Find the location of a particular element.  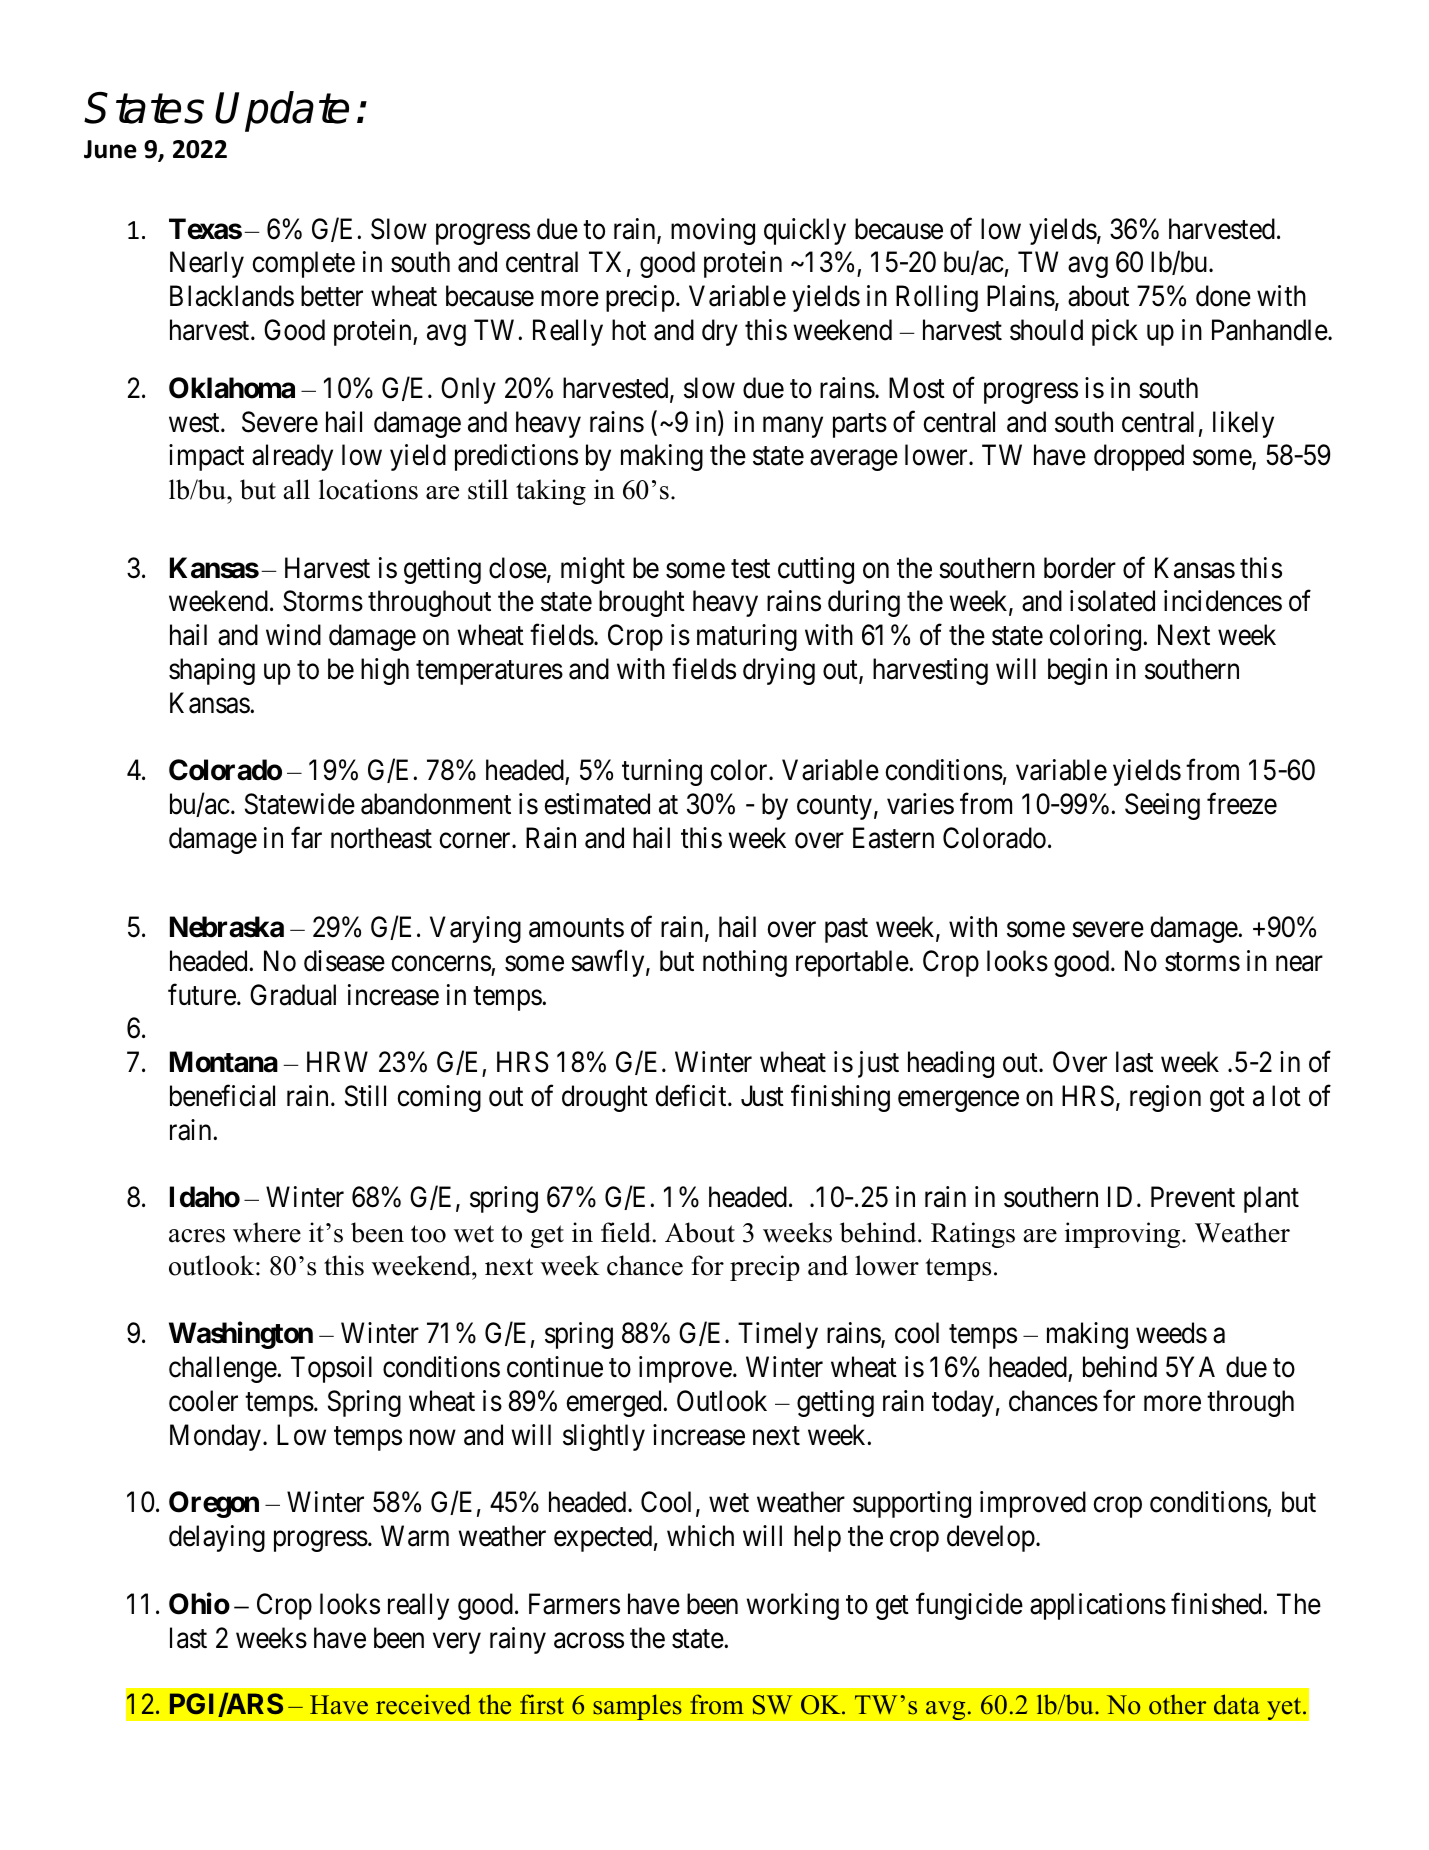

moving is located at coordinates (713, 231).
